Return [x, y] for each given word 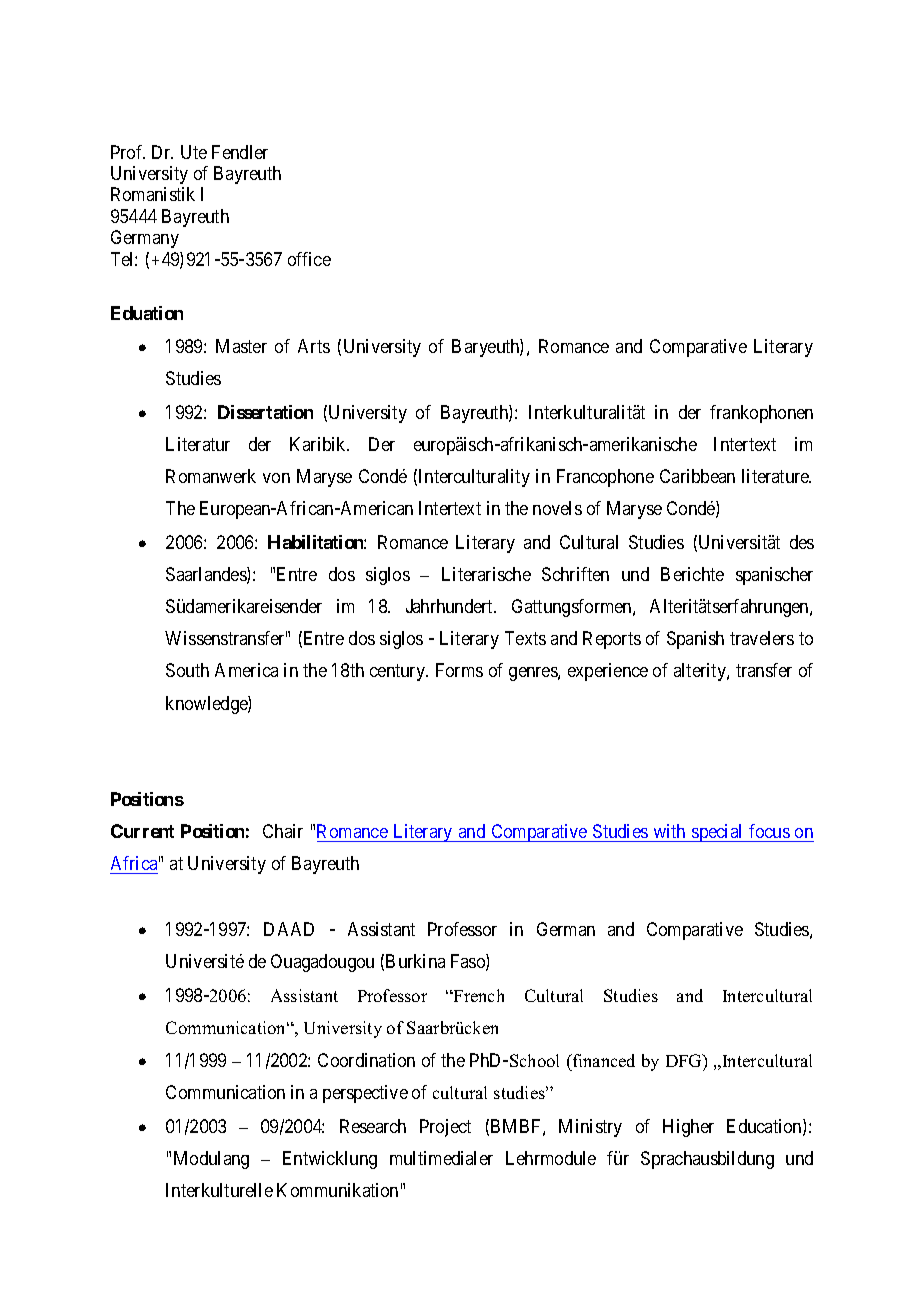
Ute [194, 152]
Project [445, 1128]
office [309, 259]
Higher [688, 1128]
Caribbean [697, 476]
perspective [365, 1094]
